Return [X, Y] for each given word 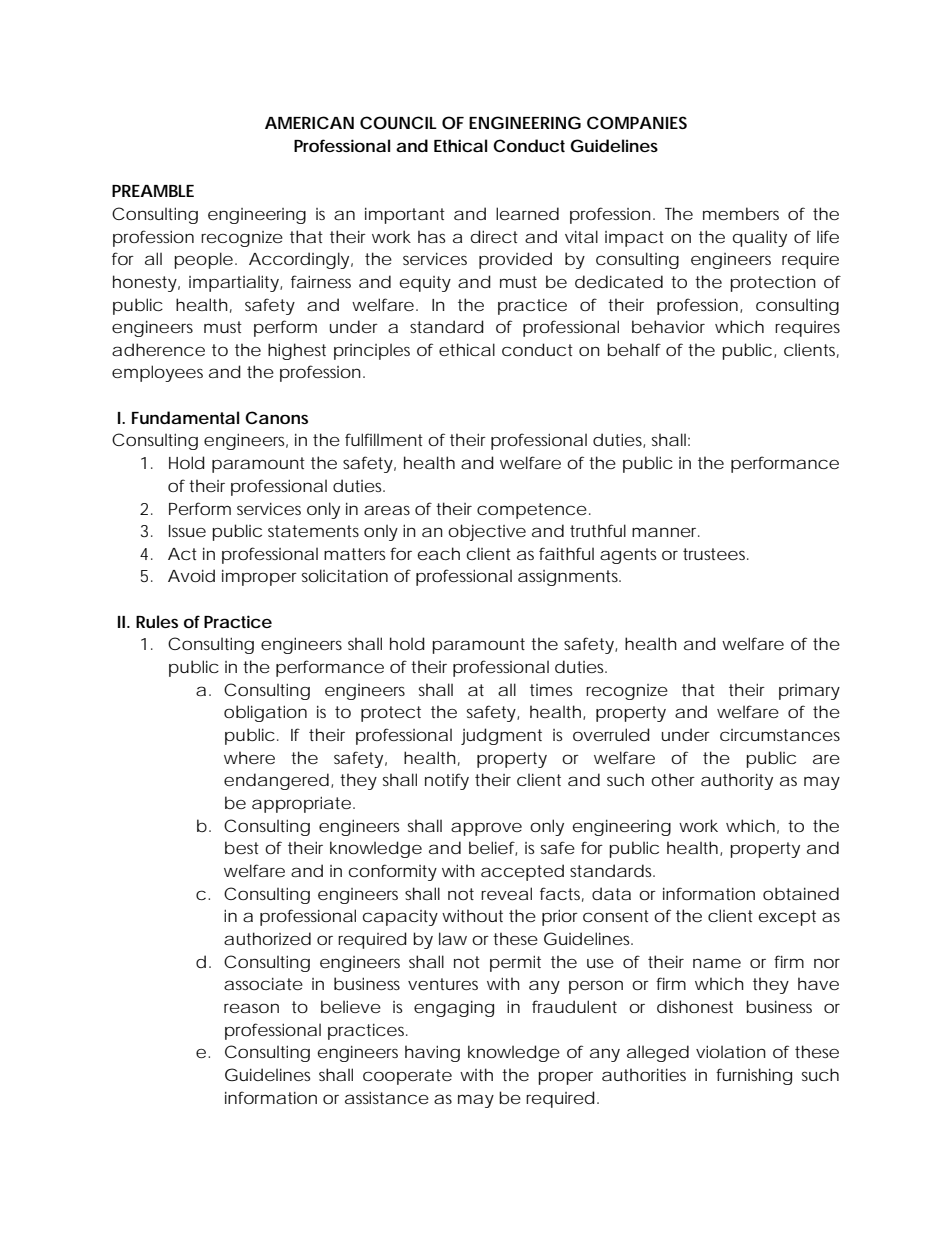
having [432, 1053]
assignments [569, 578]
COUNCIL [398, 122]
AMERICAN [309, 122]
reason [251, 1008]
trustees [716, 554]
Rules [157, 621]
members [741, 213]
